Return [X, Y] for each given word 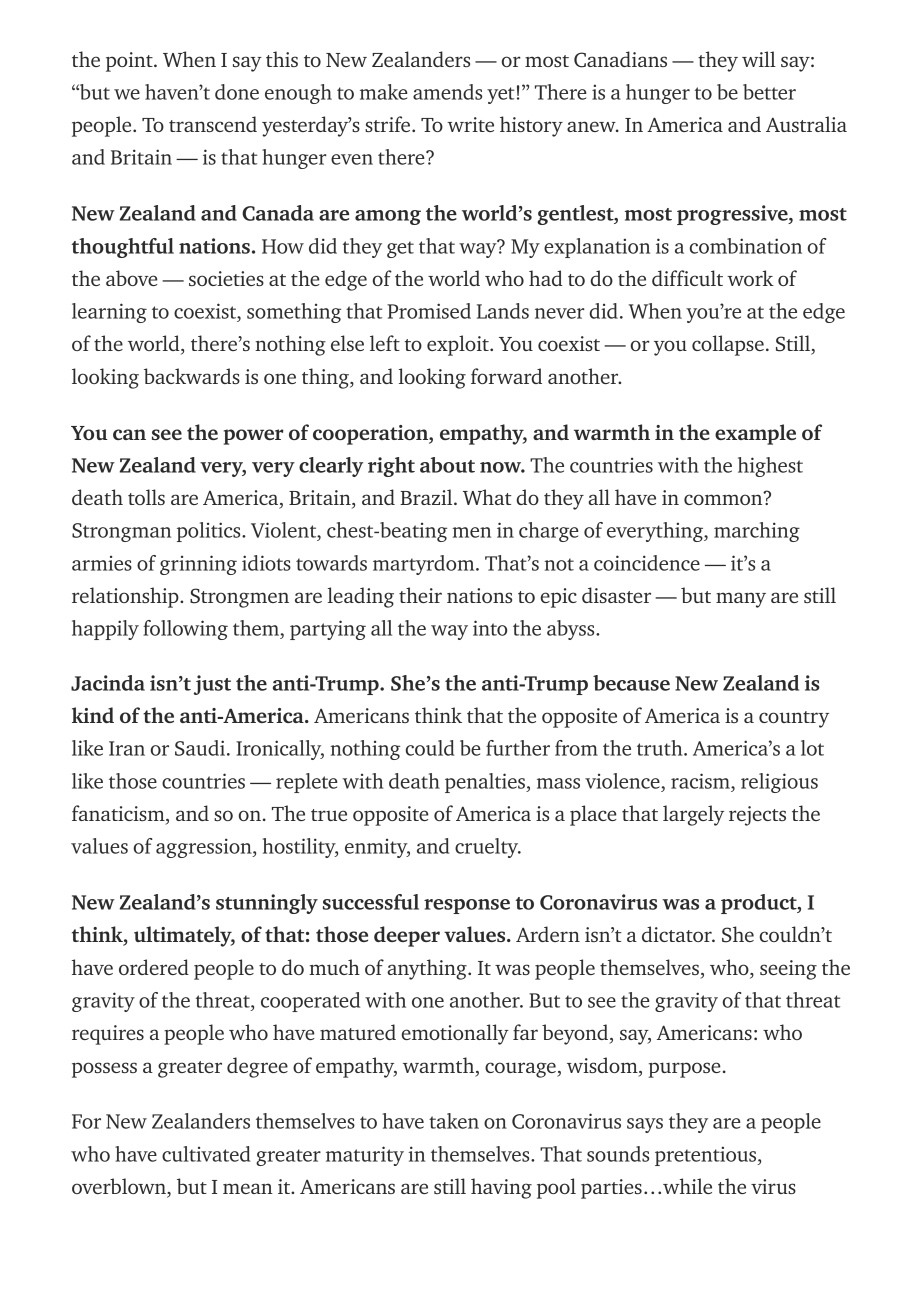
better [769, 92]
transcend [213, 124]
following [185, 630]
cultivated [206, 1154]
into [490, 628]
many [741, 600]
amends [447, 92]
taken [454, 1121]
